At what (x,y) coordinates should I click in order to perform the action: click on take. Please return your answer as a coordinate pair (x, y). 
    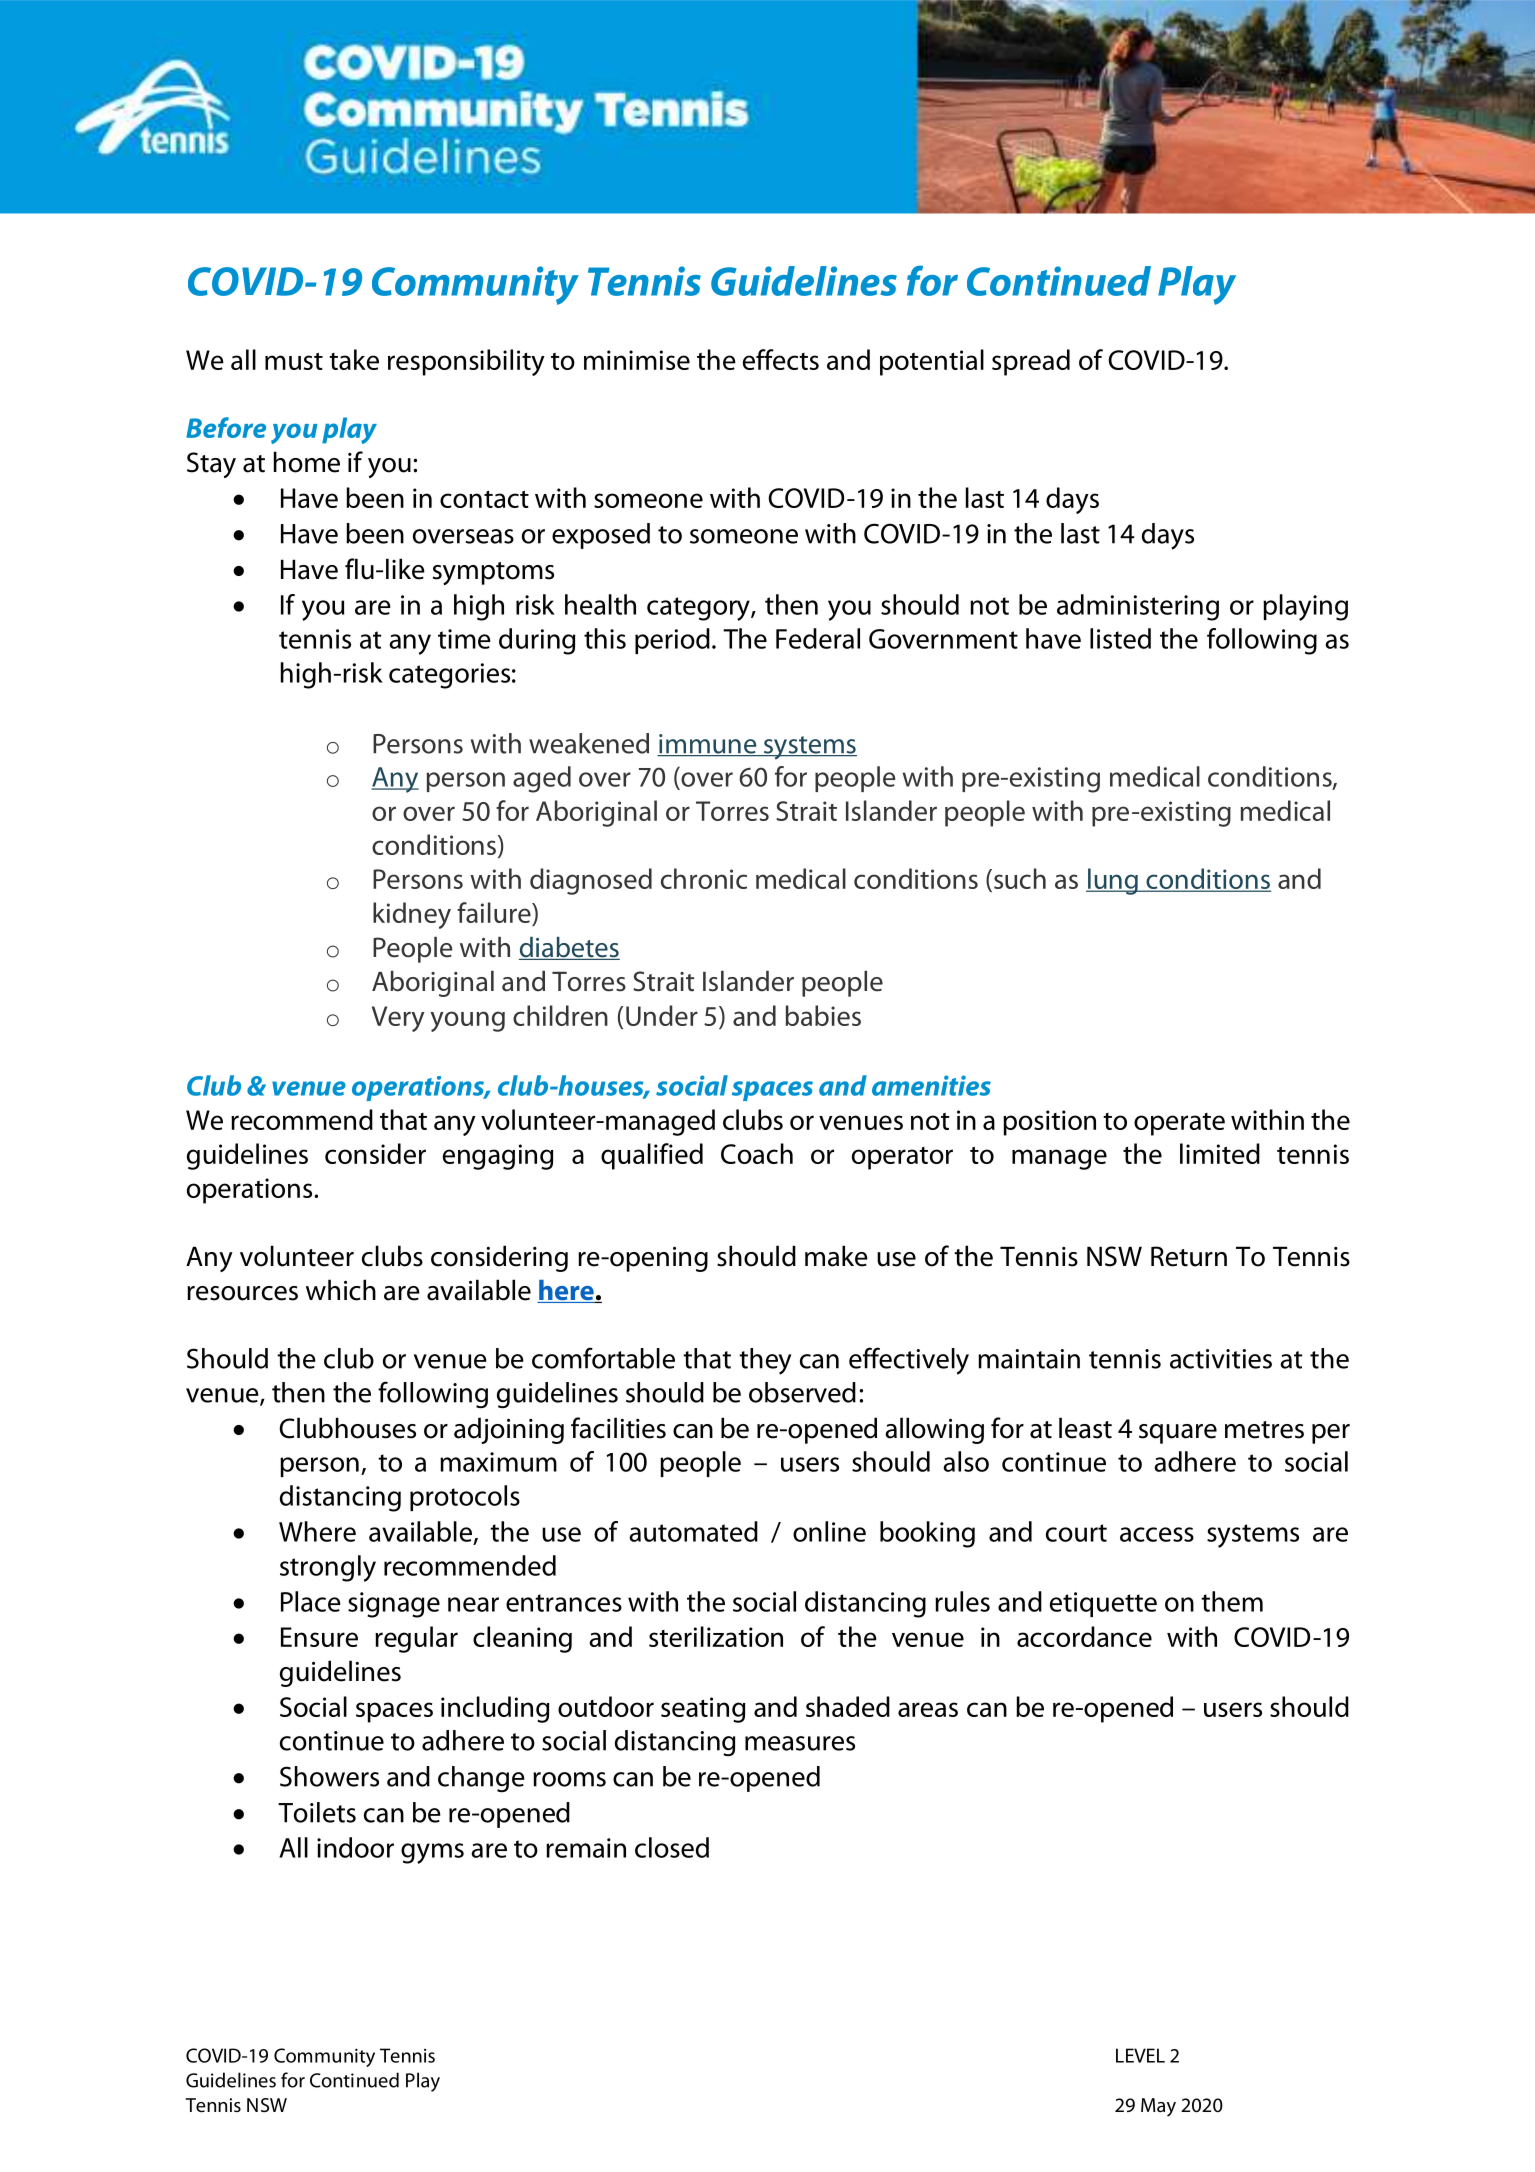
    Looking at the image, I should click on (354, 359).
